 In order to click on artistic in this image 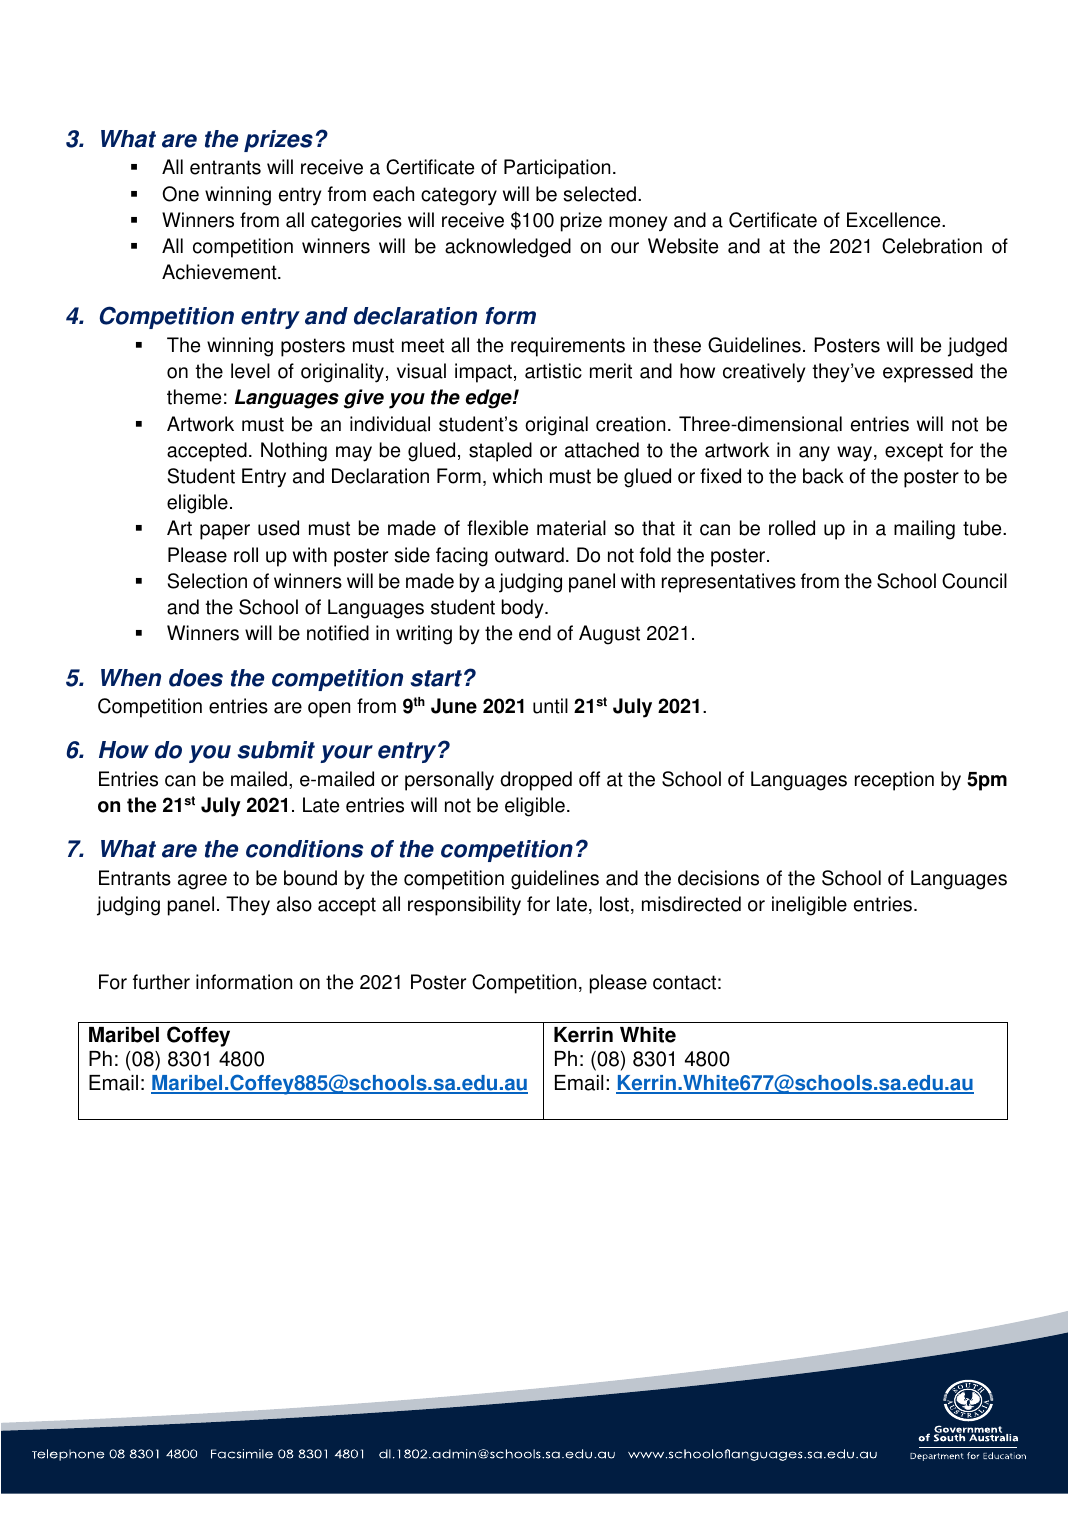, I will do `click(553, 371)`.
